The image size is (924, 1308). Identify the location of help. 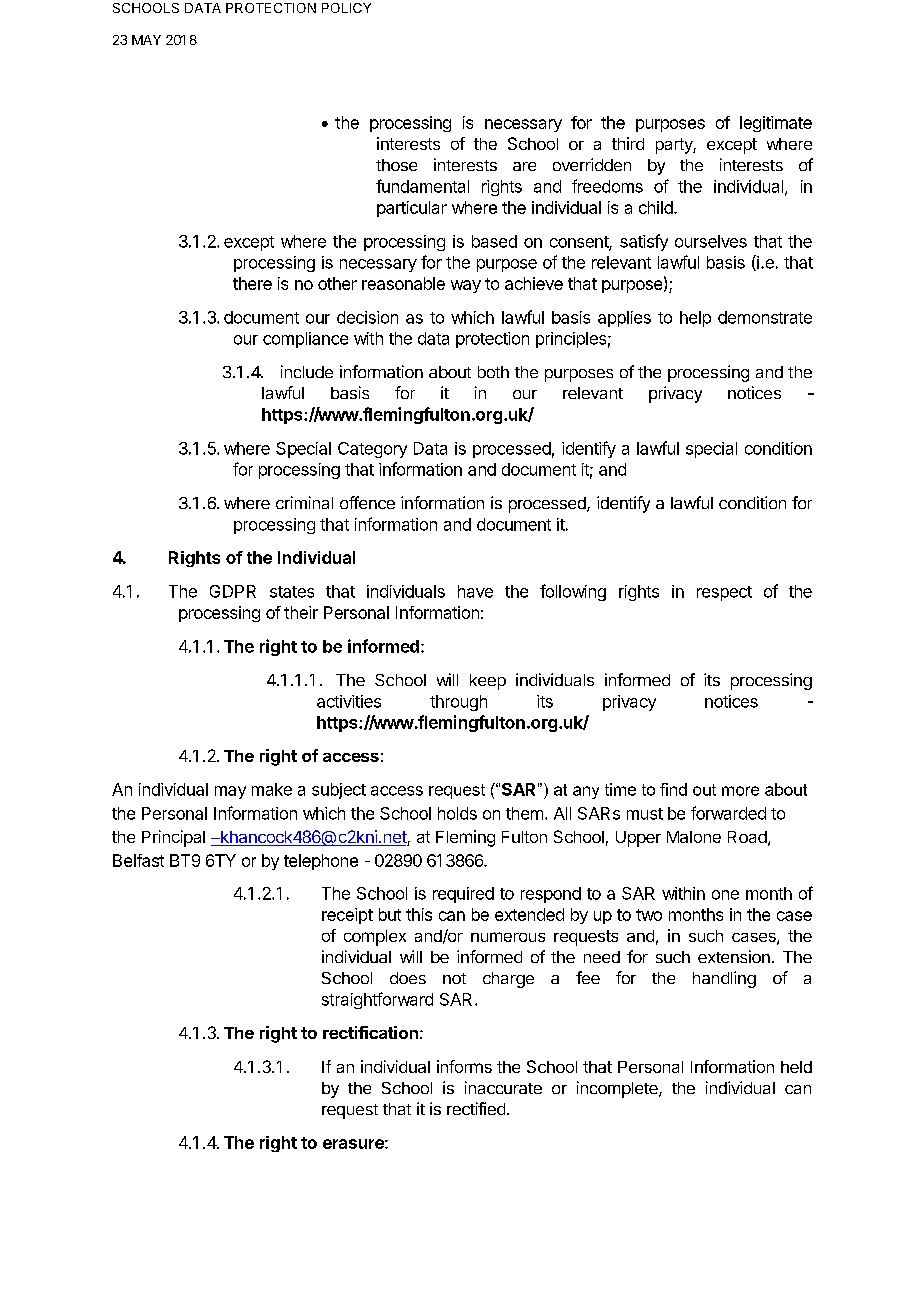
(695, 319).
